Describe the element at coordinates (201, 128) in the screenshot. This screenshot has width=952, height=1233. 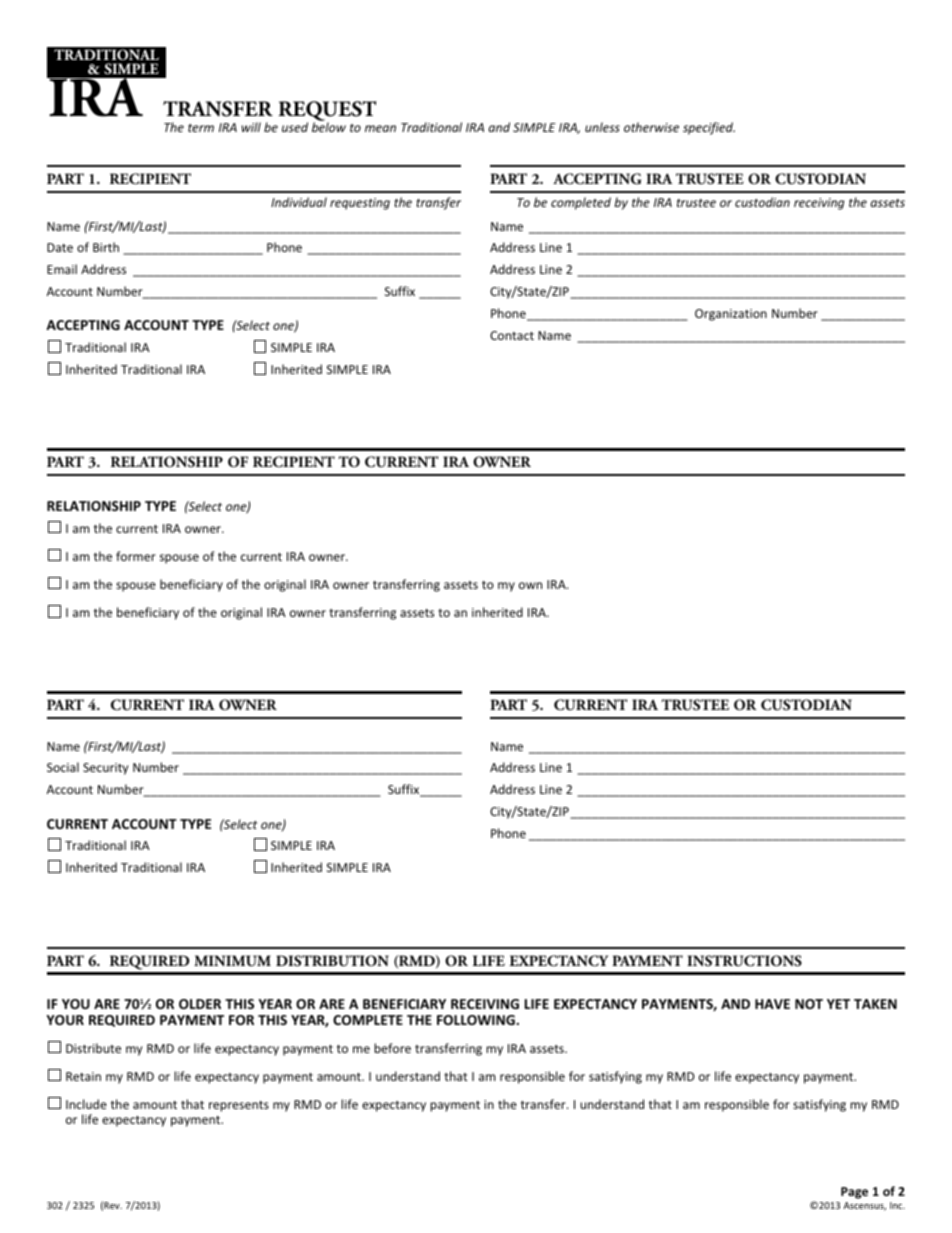
I see `term` at that location.
